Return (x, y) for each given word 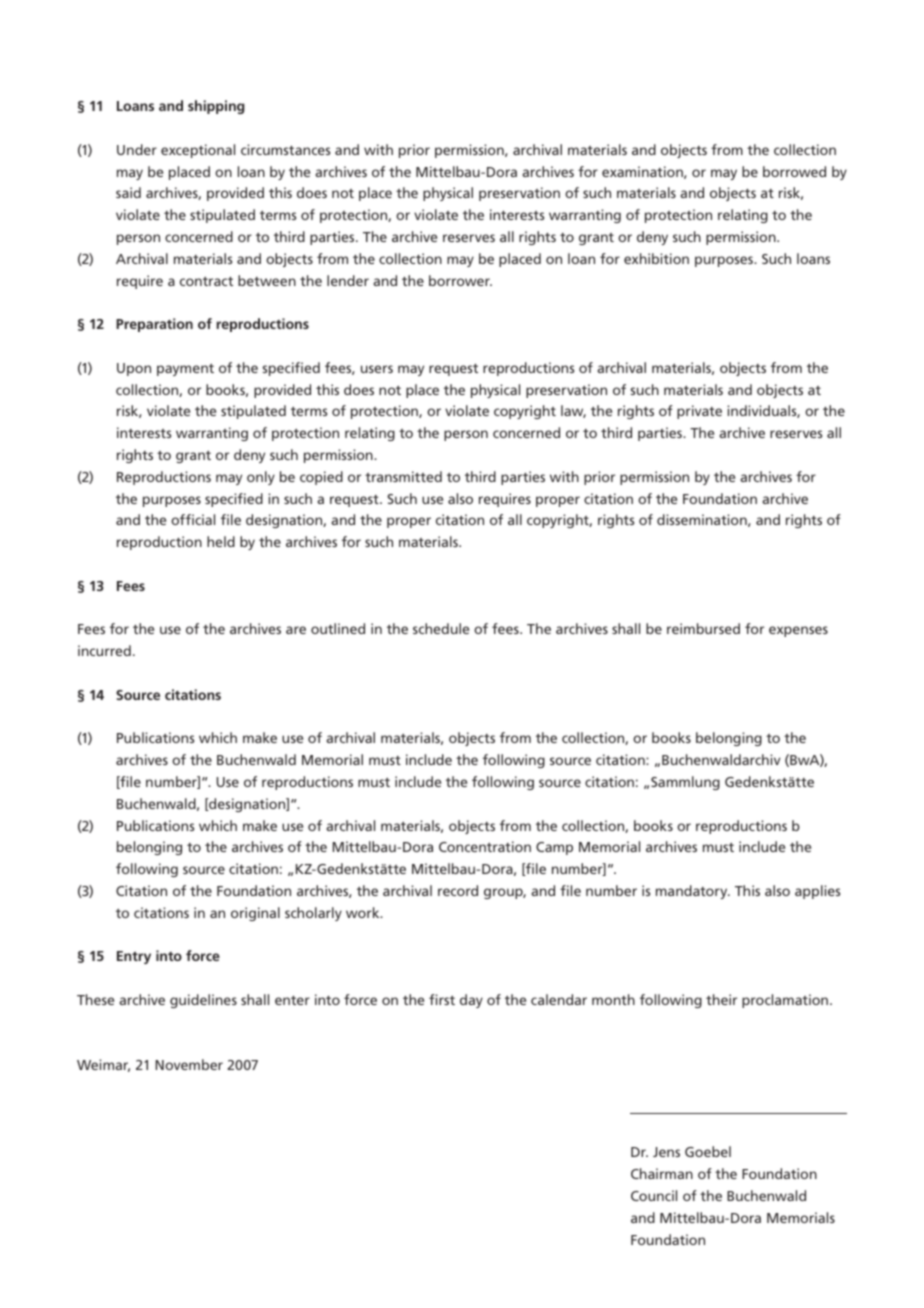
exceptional (198, 151)
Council (654, 1195)
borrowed (794, 171)
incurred (104, 650)
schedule (441, 628)
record (458, 890)
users (377, 369)
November (189, 1064)
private (699, 412)
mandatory (693, 892)
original (255, 914)
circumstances (285, 149)
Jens (666, 1152)
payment (185, 369)
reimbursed (703, 628)
